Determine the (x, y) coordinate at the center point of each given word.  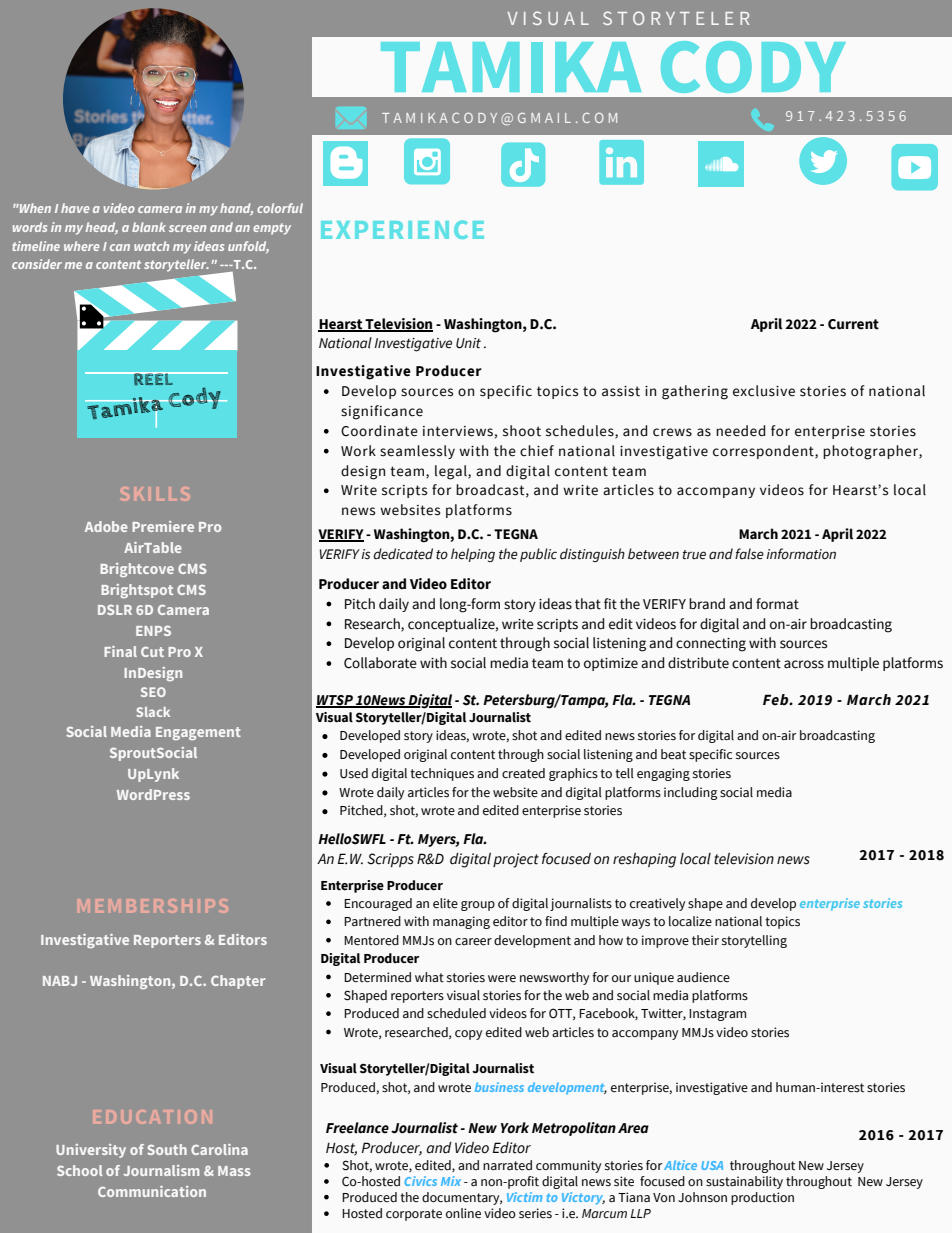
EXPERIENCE (402, 229)
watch (151, 246)
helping (473, 555)
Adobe (106, 526)
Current (853, 324)
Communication (152, 1191)
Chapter (238, 982)
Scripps (390, 860)
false (749, 554)
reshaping (644, 860)
